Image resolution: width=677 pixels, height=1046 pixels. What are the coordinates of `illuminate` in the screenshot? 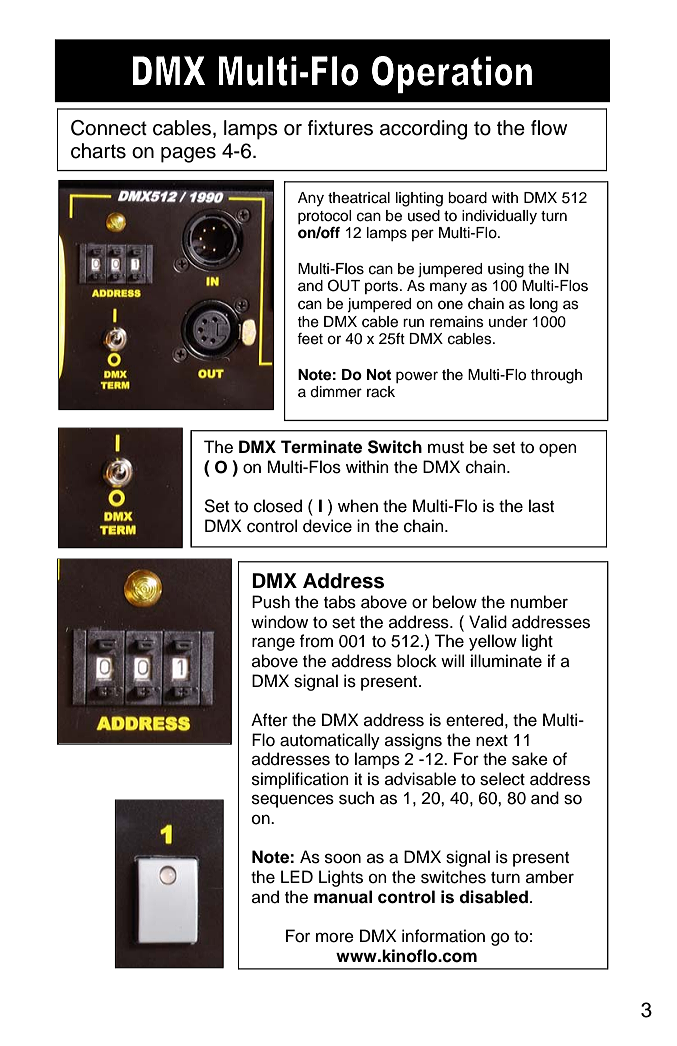 It's located at (506, 661).
